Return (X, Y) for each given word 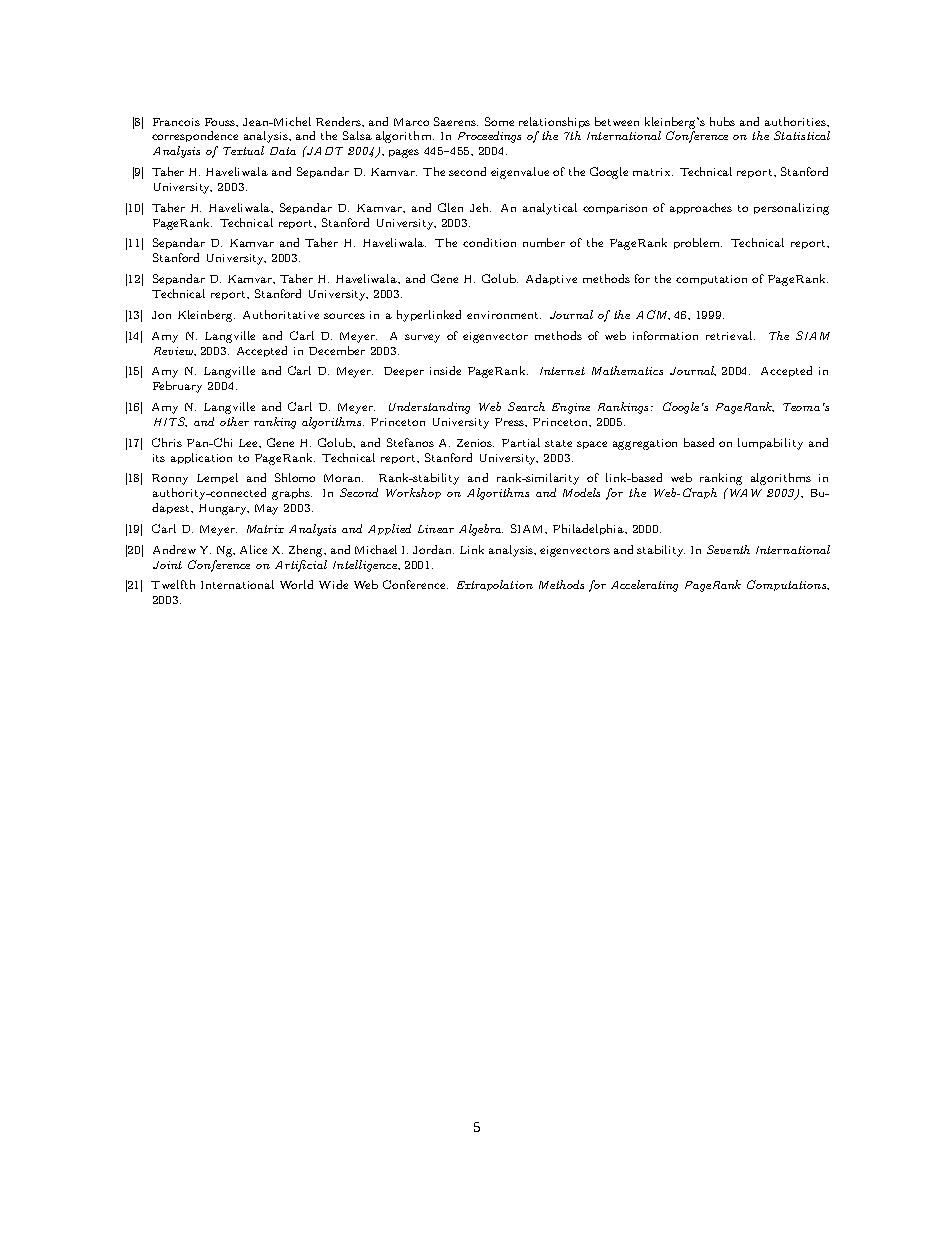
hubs (722, 121)
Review (174, 351)
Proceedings (489, 137)
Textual (243, 150)
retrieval (730, 335)
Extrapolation (495, 585)
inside (445, 370)
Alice (253, 549)
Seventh (728, 549)
